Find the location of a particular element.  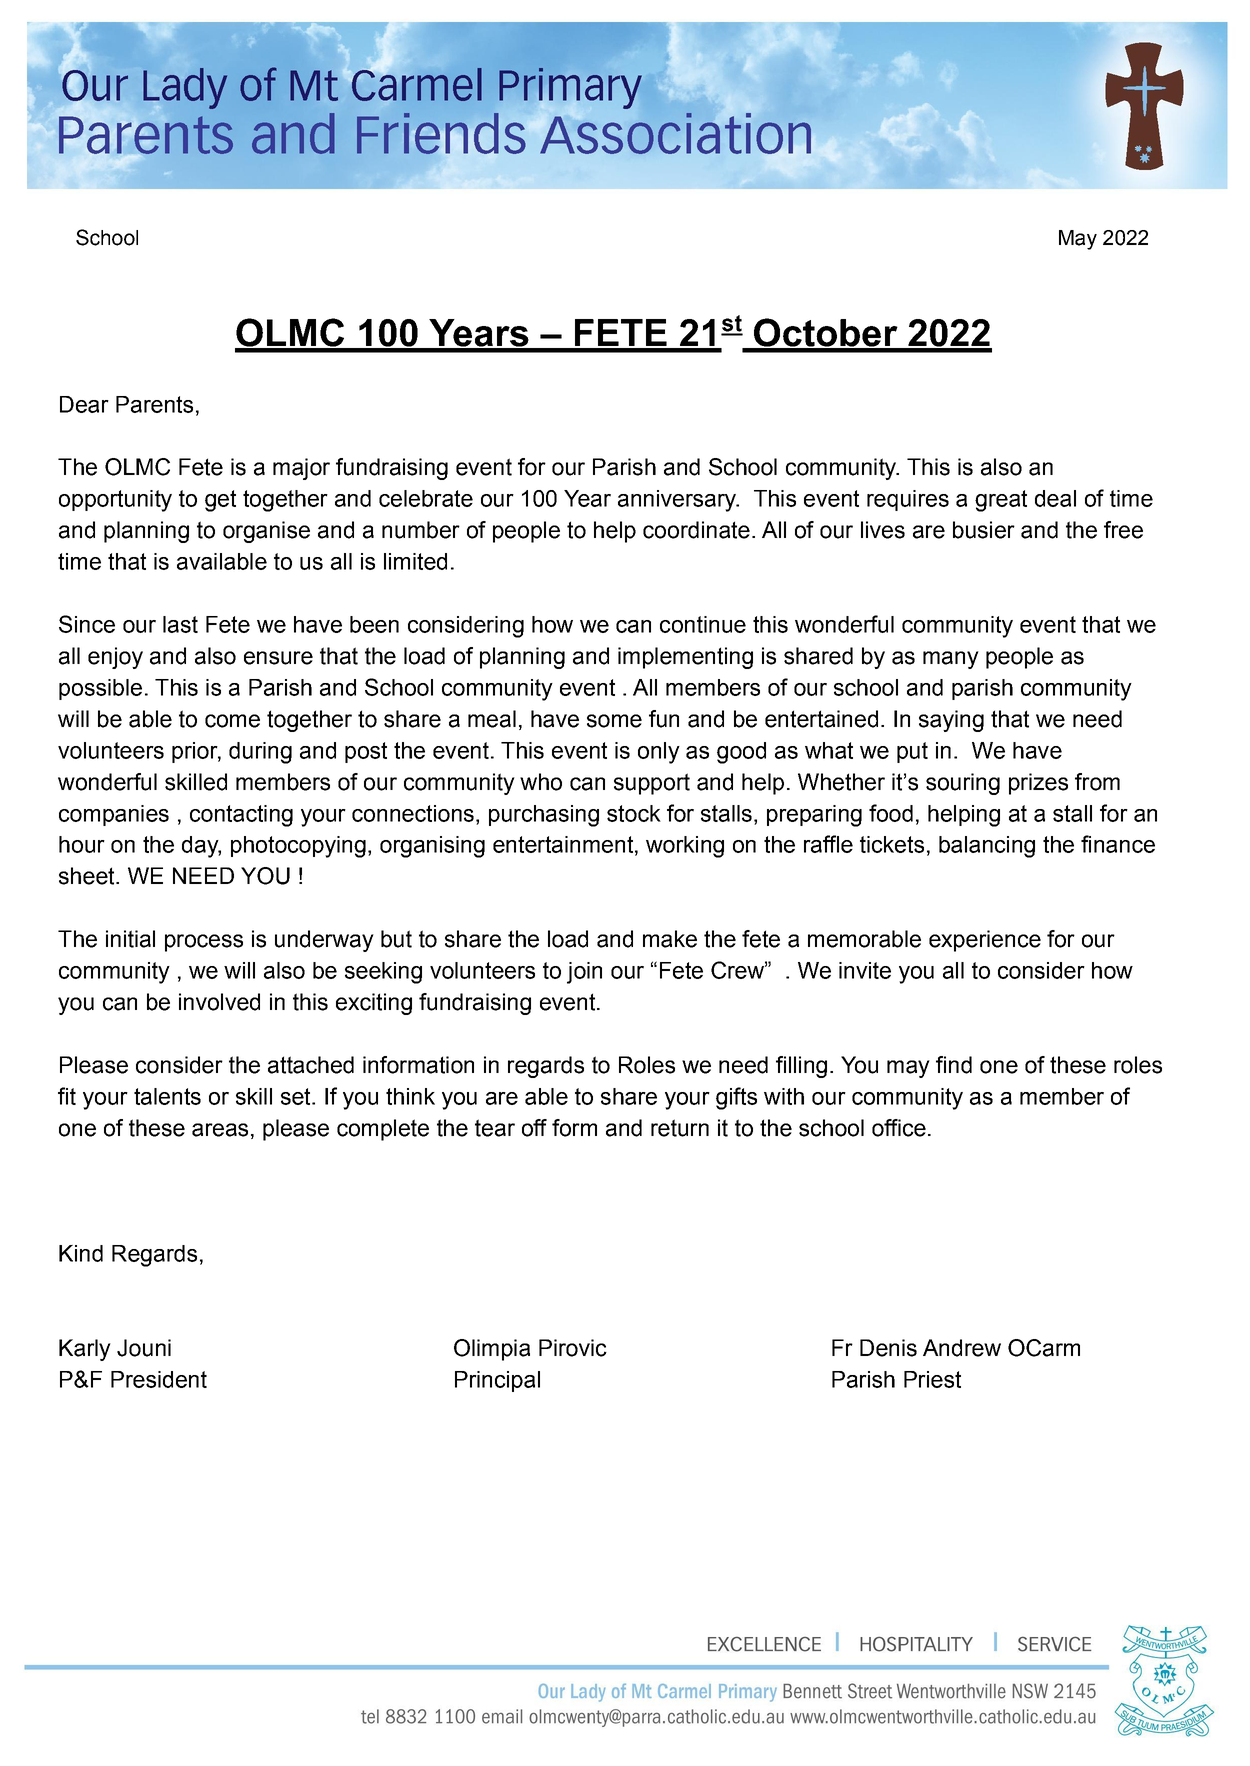

President is located at coordinates (159, 1379).
